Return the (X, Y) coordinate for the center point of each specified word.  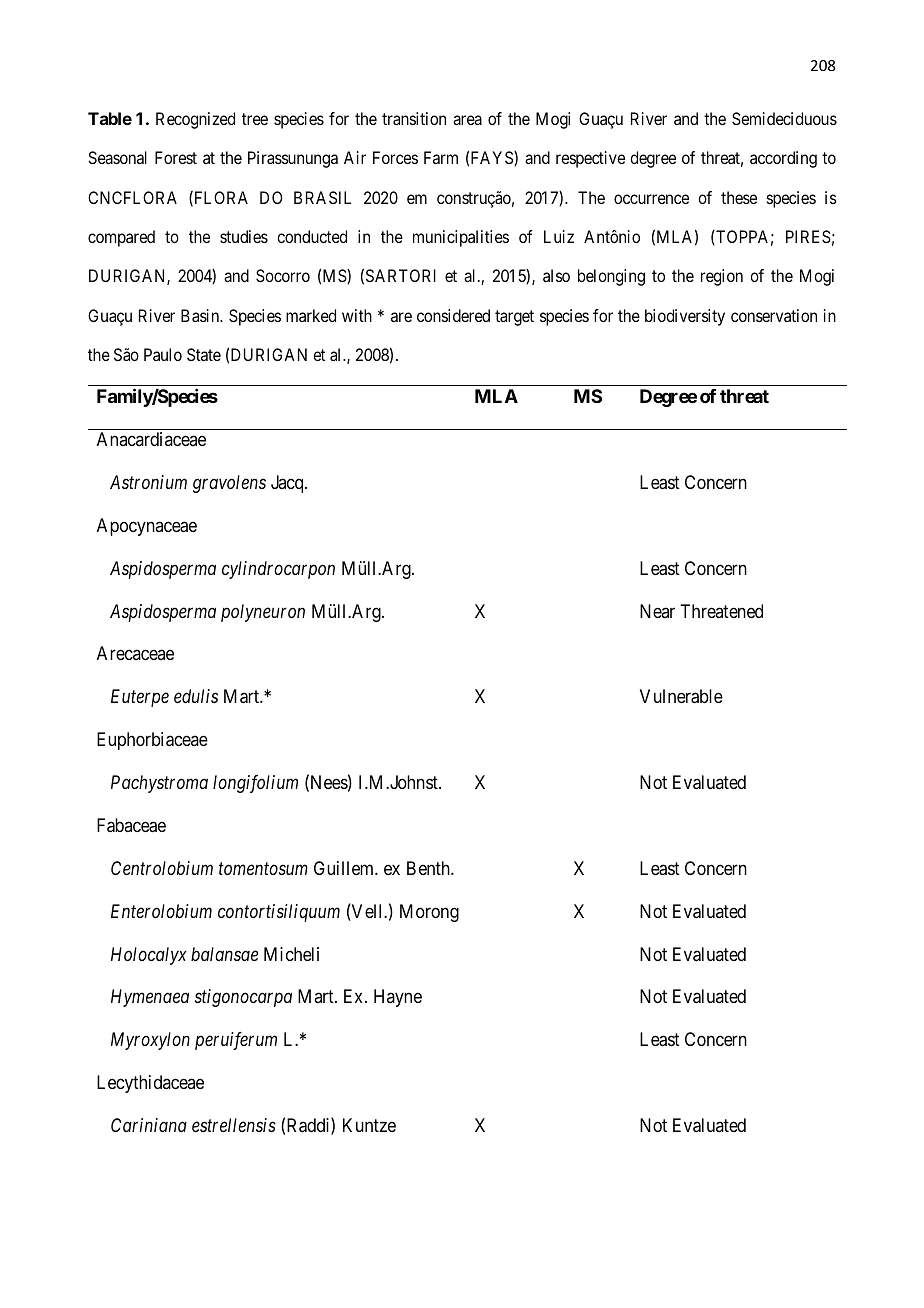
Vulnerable (681, 696)
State (204, 354)
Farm (441, 157)
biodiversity (685, 317)
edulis (196, 696)
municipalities (461, 238)
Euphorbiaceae (152, 741)
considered (453, 315)
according (783, 159)
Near (657, 611)
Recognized (195, 120)
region (722, 277)
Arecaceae (135, 653)
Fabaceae (131, 825)
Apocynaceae (147, 527)
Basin (201, 315)
